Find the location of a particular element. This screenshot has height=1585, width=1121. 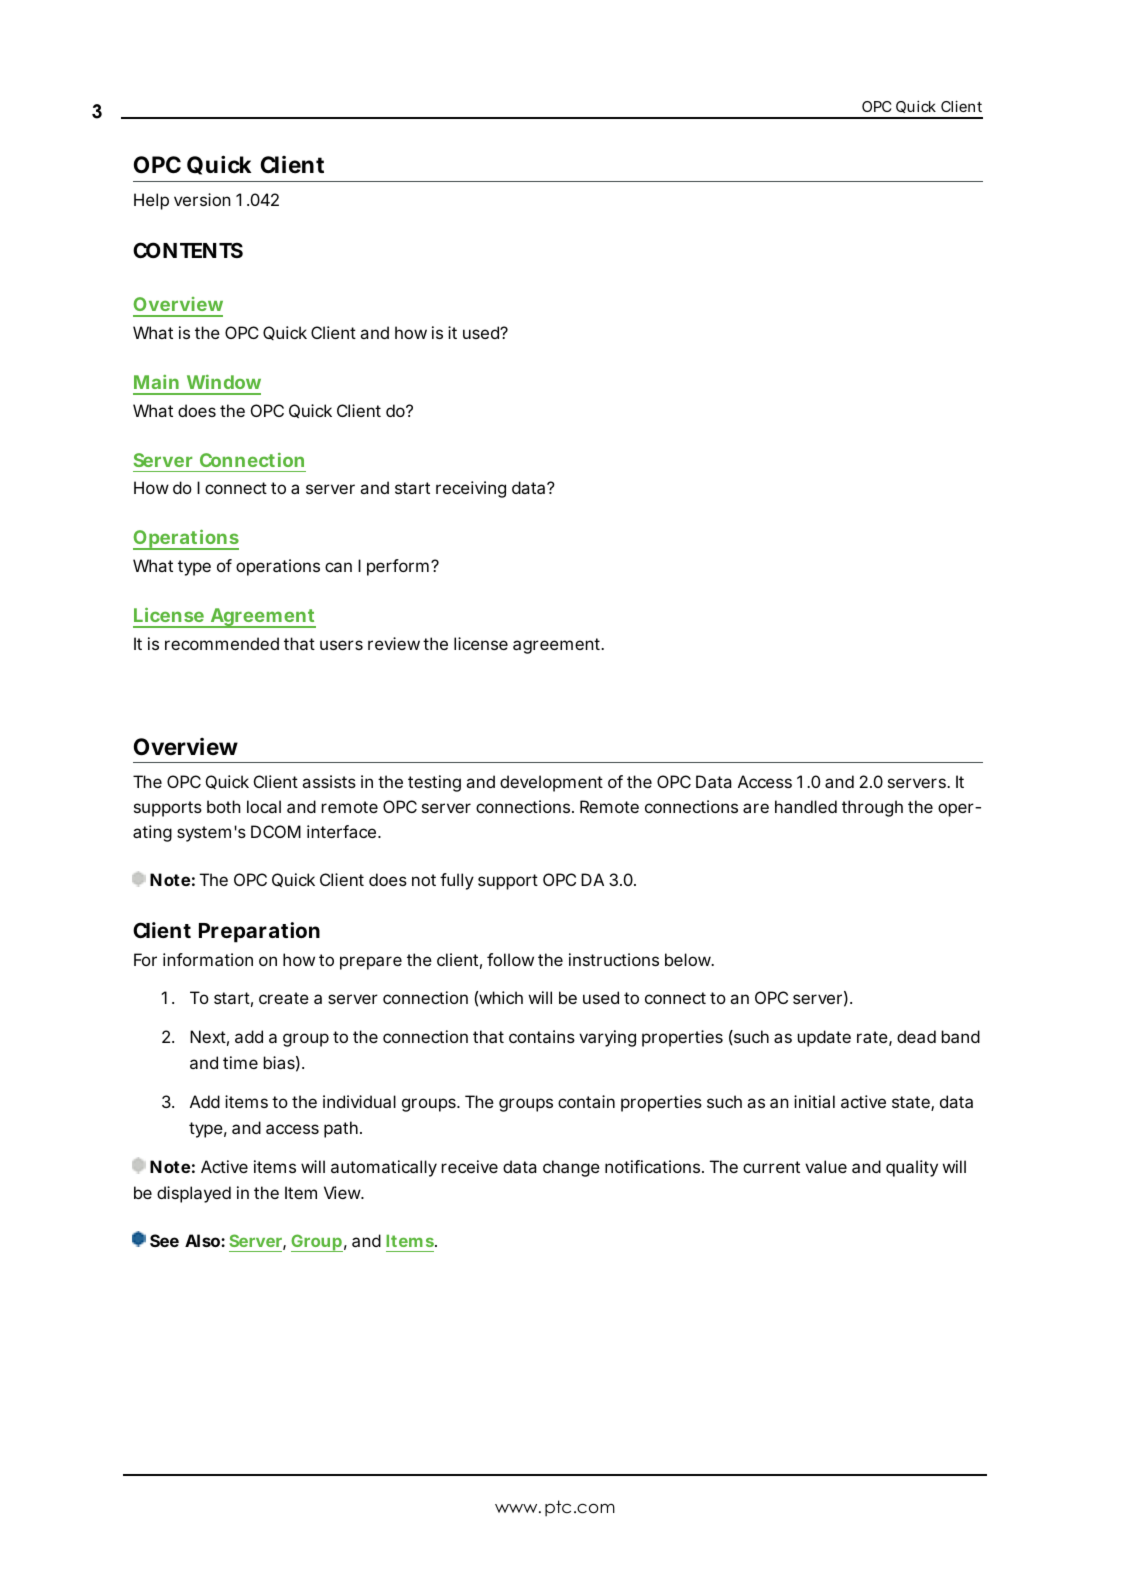

change is located at coordinates (571, 1168).
